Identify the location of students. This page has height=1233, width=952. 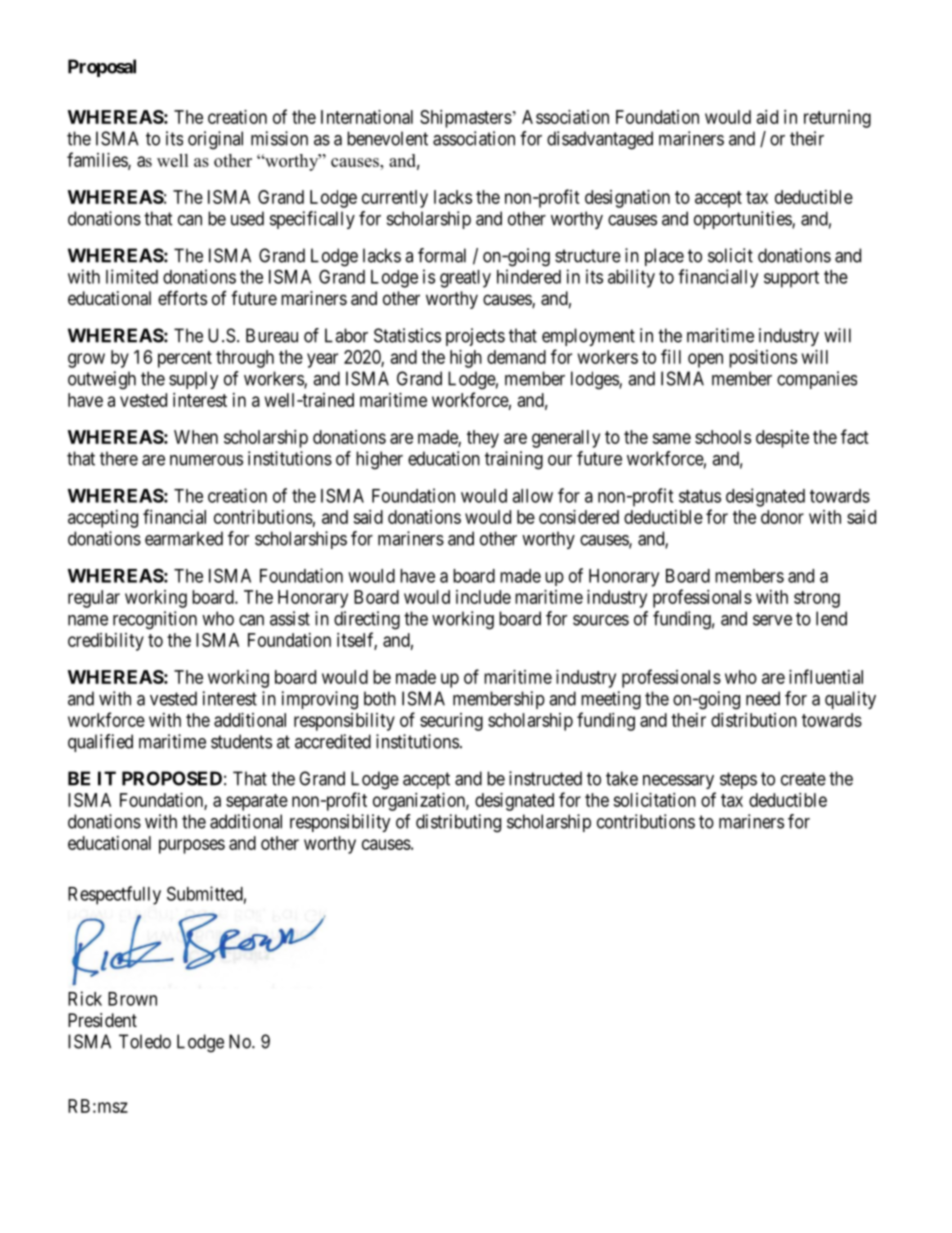
(241, 741).
